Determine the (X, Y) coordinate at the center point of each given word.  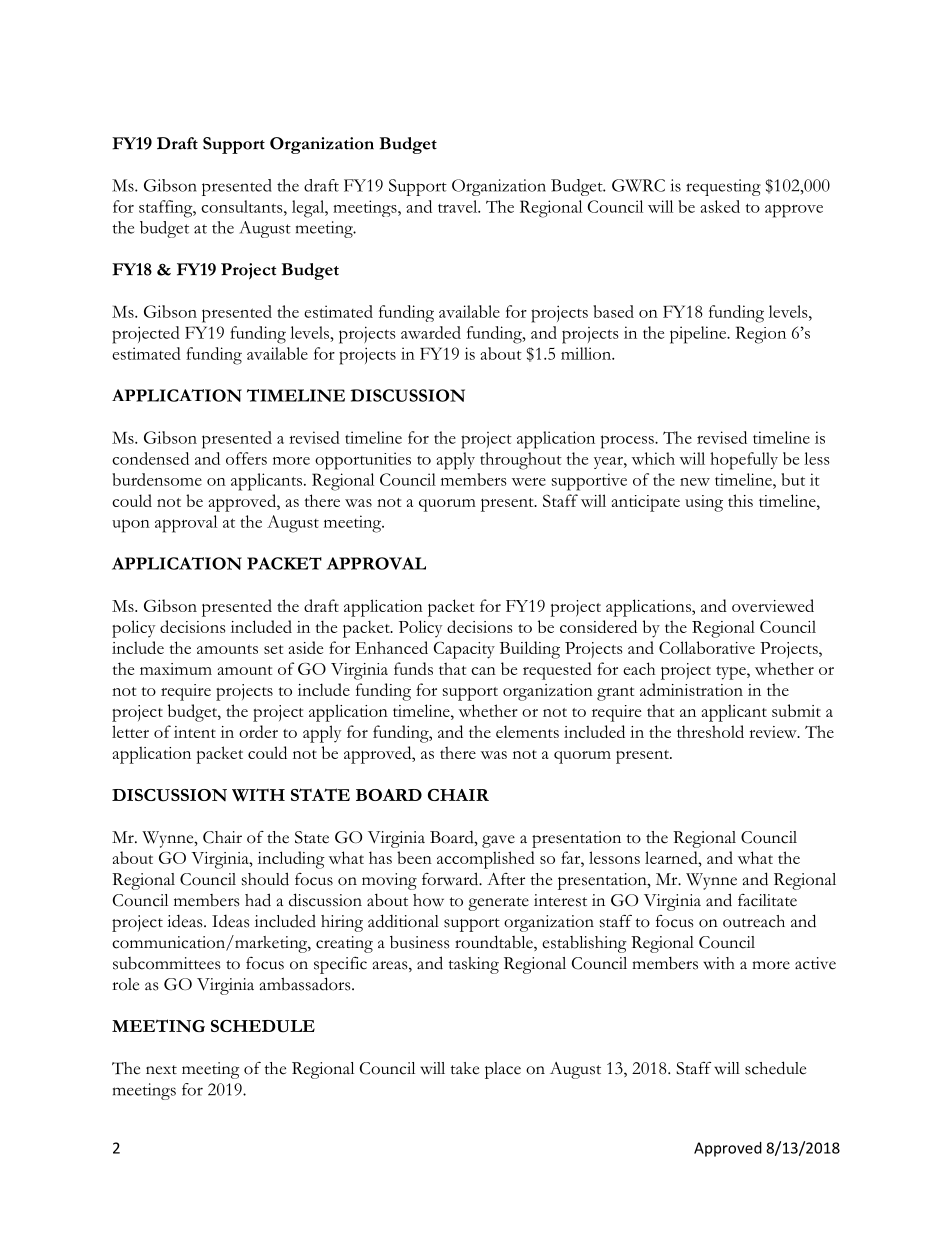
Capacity (464, 650)
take (465, 1068)
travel (459, 206)
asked (720, 206)
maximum (176, 669)
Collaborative (707, 647)
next (161, 1070)
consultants (243, 206)
